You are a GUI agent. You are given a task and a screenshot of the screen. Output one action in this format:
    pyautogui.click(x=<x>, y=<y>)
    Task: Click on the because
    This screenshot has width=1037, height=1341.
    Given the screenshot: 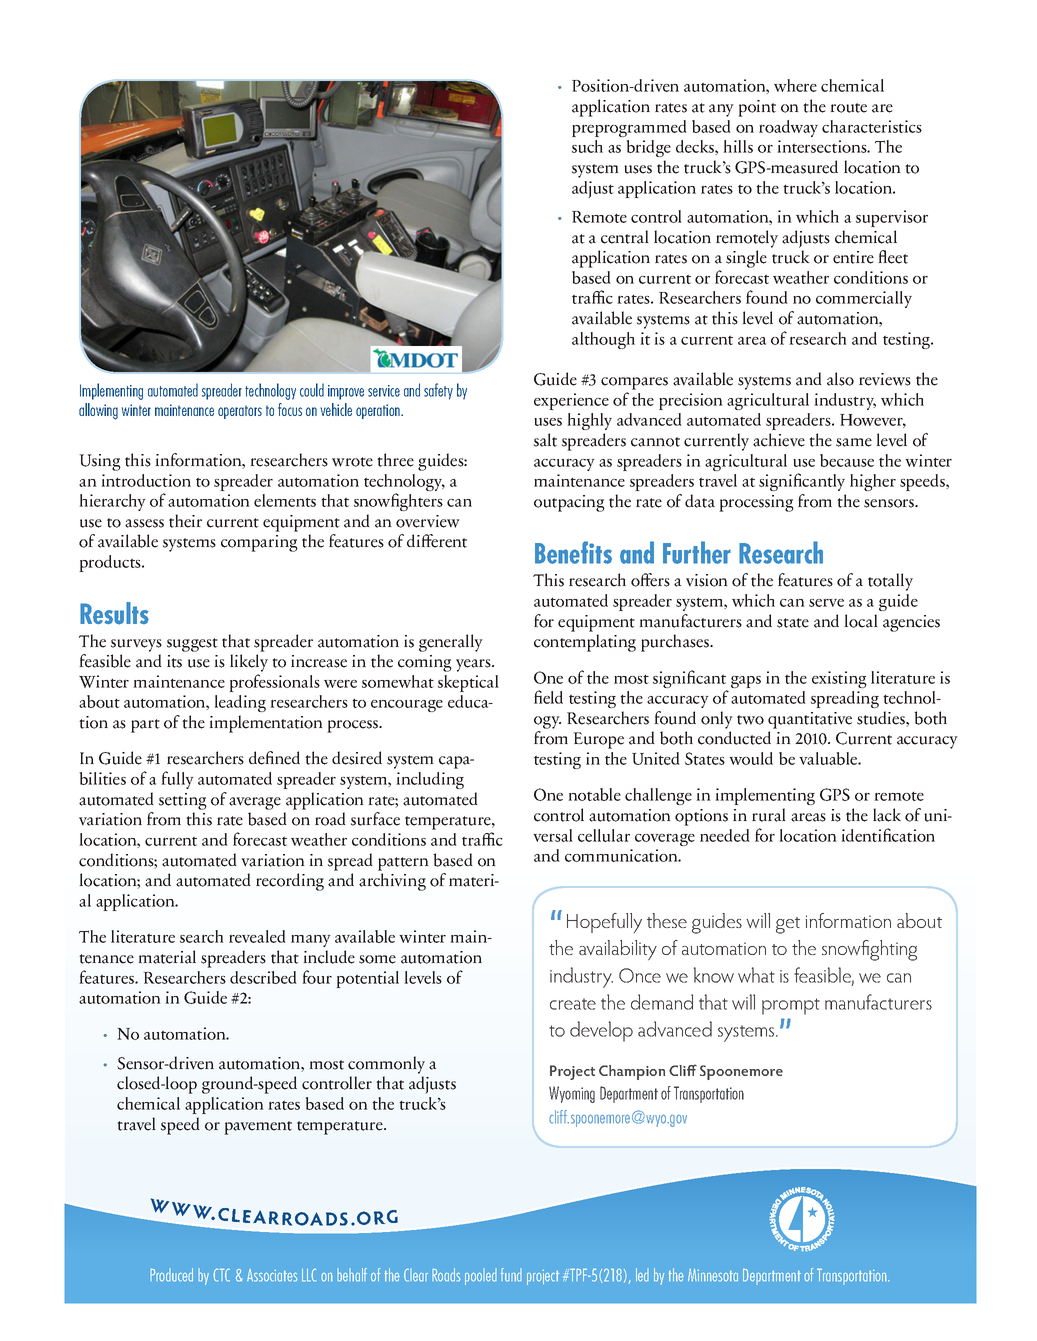 What is the action you would take?
    pyautogui.click(x=847, y=460)
